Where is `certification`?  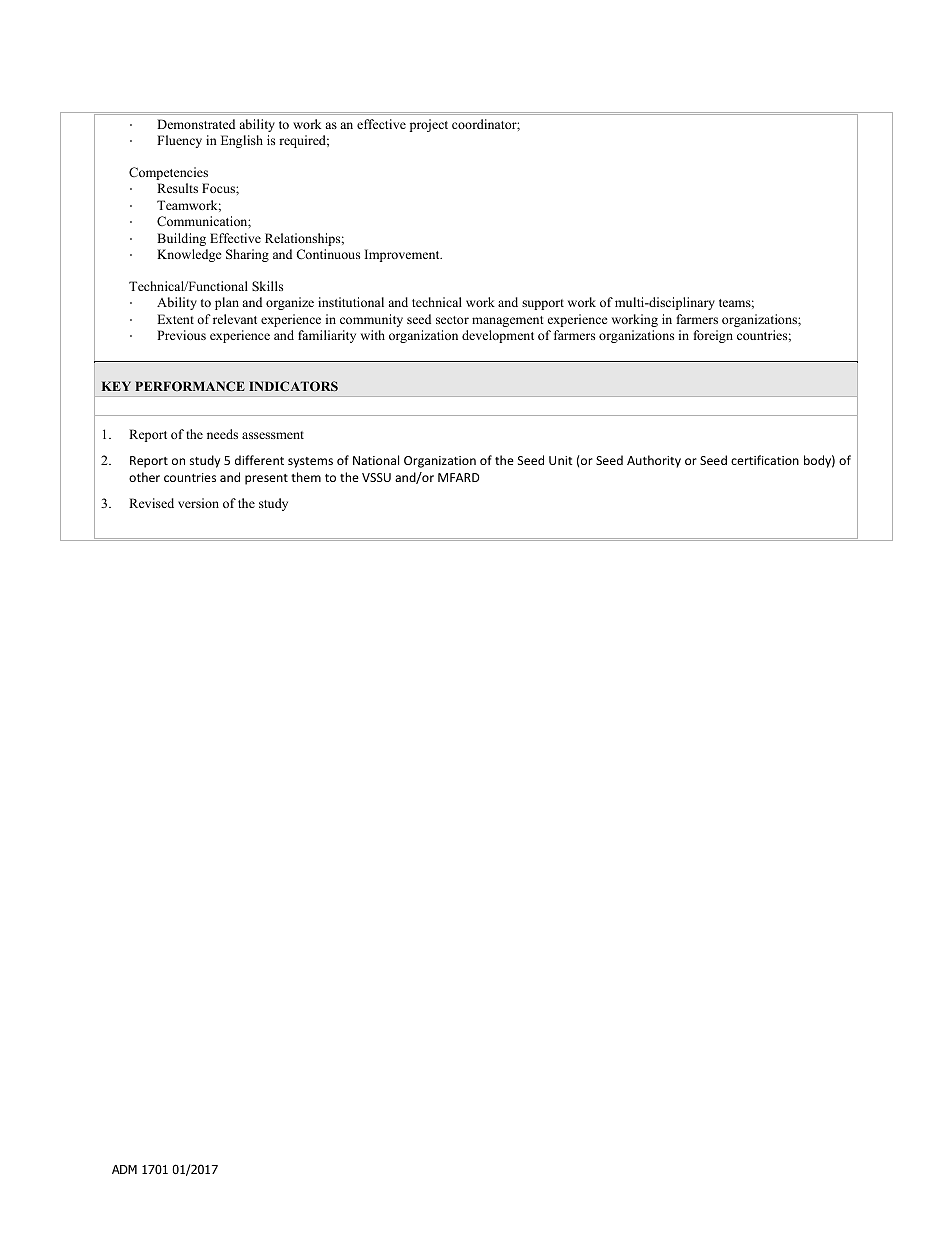
certification is located at coordinates (765, 460).
